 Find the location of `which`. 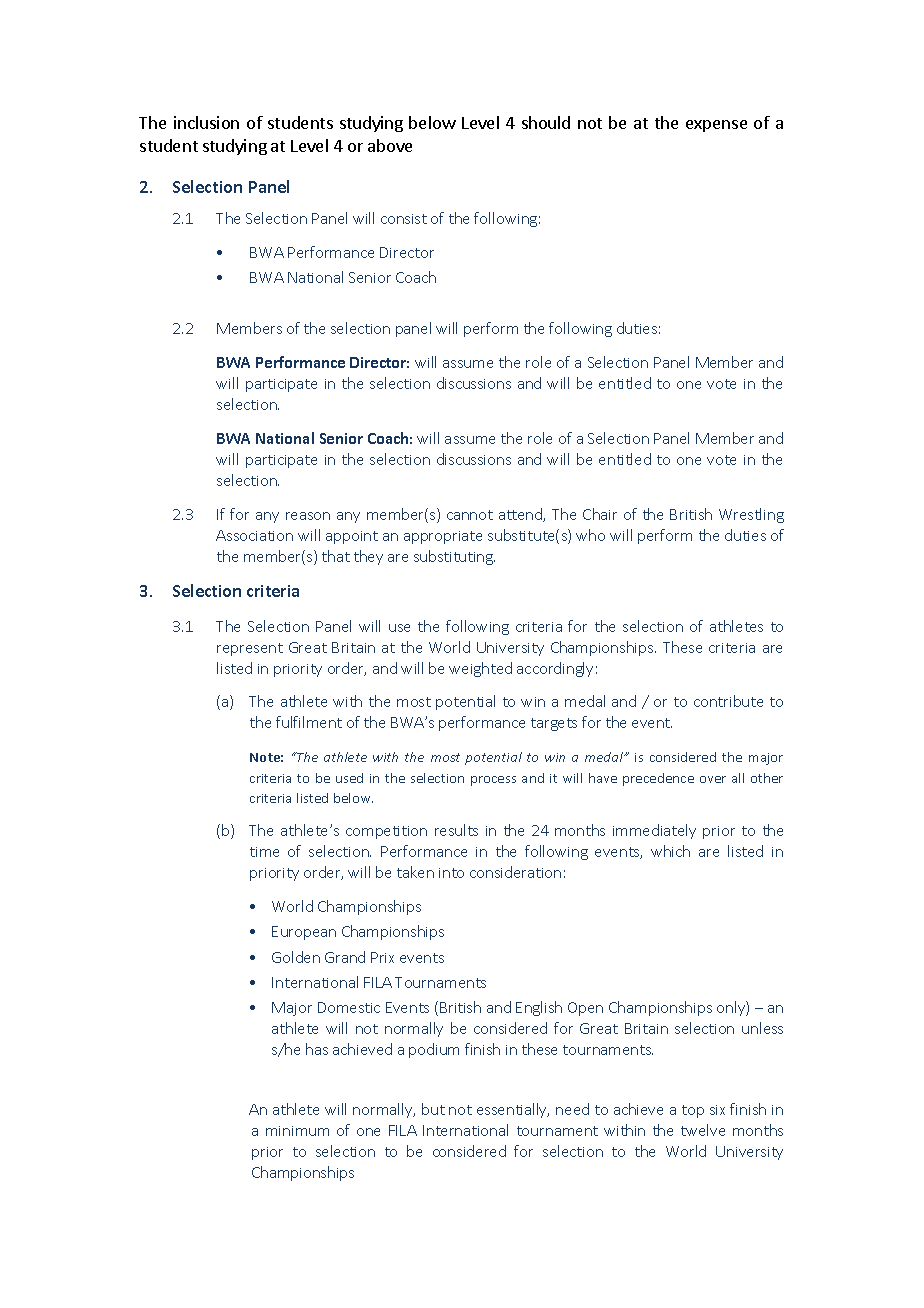

which is located at coordinates (670, 851).
